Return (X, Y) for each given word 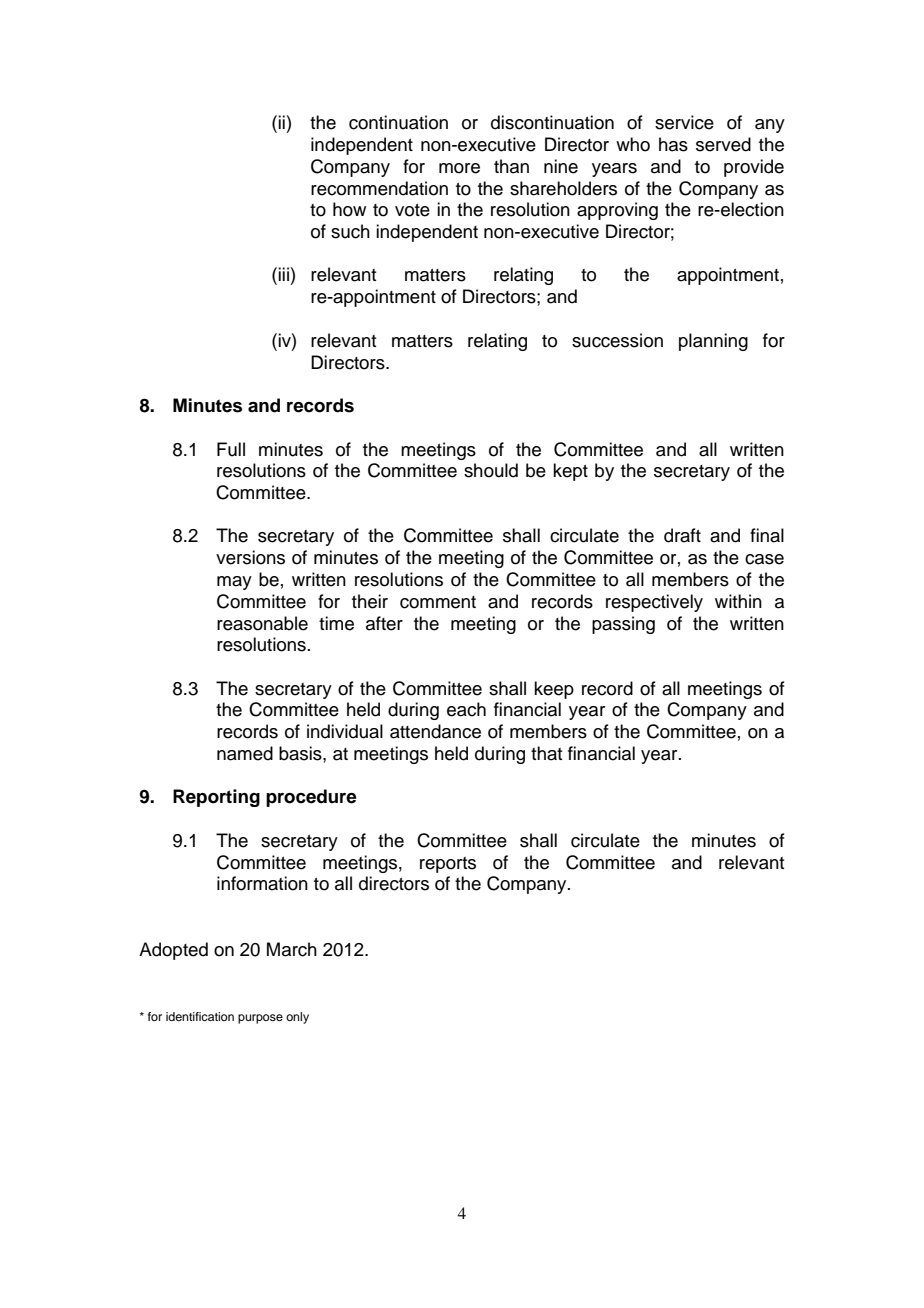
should (491, 470)
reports (448, 865)
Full (231, 449)
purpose (260, 1019)
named (245, 753)
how (349, 209)
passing (623, 625)
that (546, 753)
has (673, 144)
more (459, 168)
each (466, 709)
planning (713, 342)
